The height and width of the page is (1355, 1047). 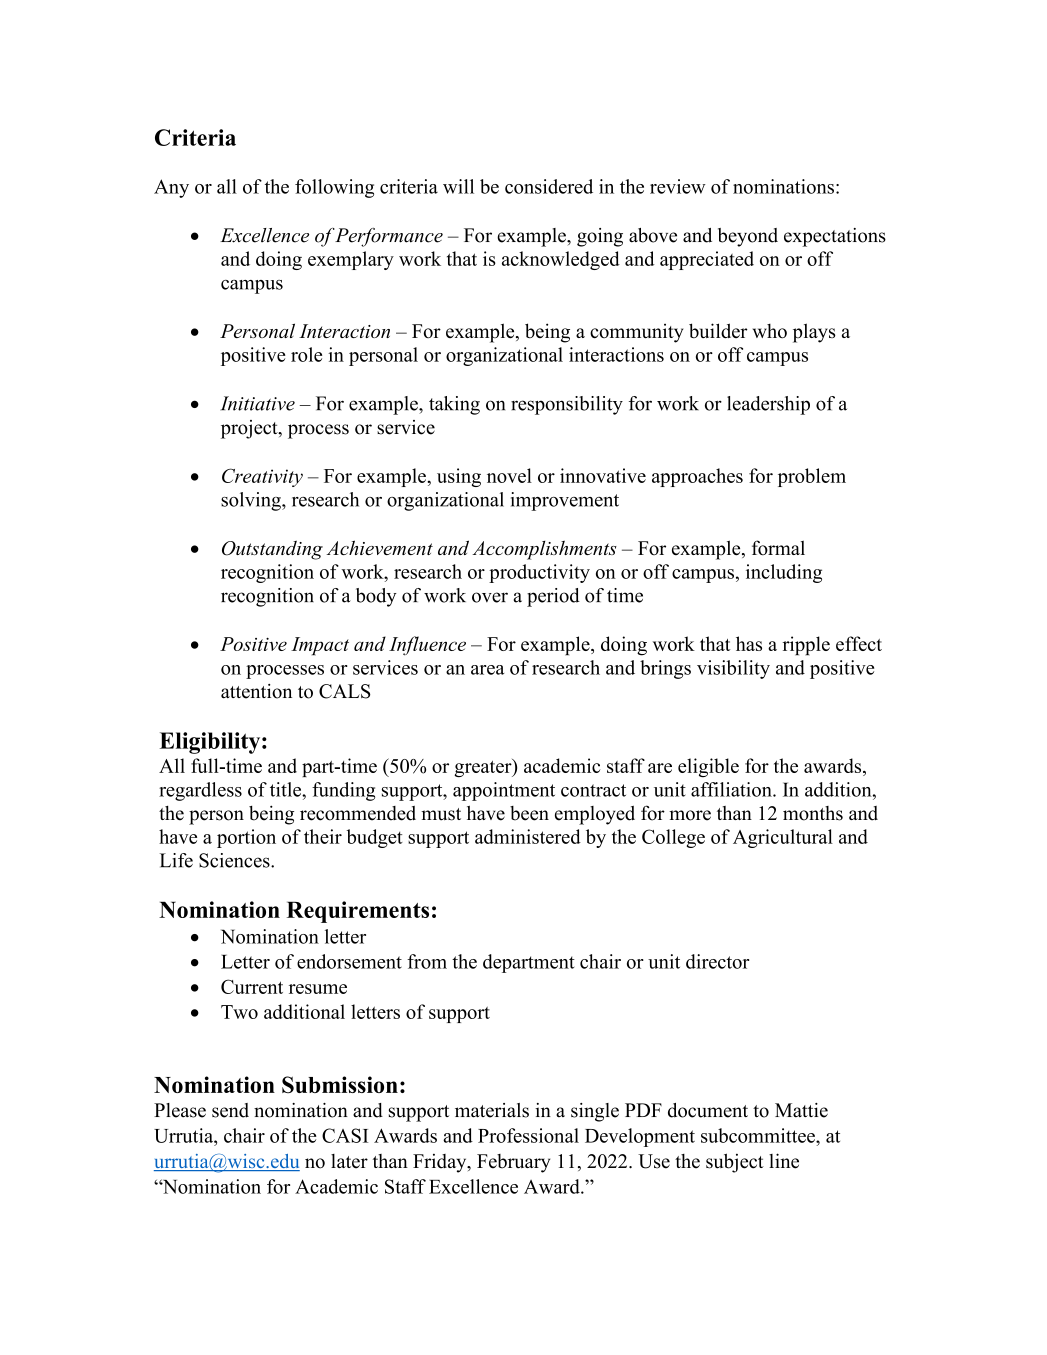 What do you see at coordinates (544, 550) in the page?
I see `Accomplishments` at bounding box center [544, 550].
